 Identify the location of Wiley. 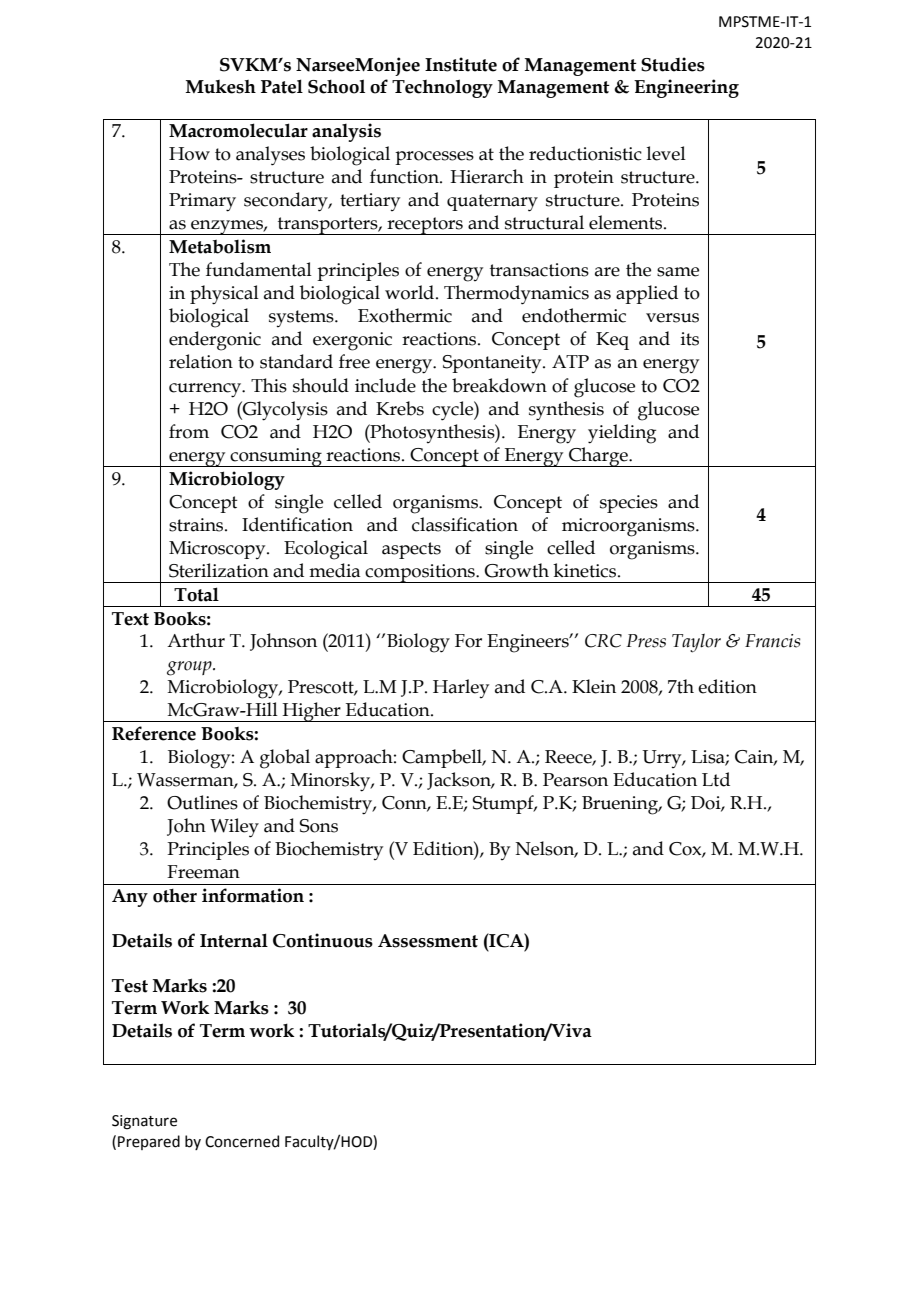
(234, 828).
